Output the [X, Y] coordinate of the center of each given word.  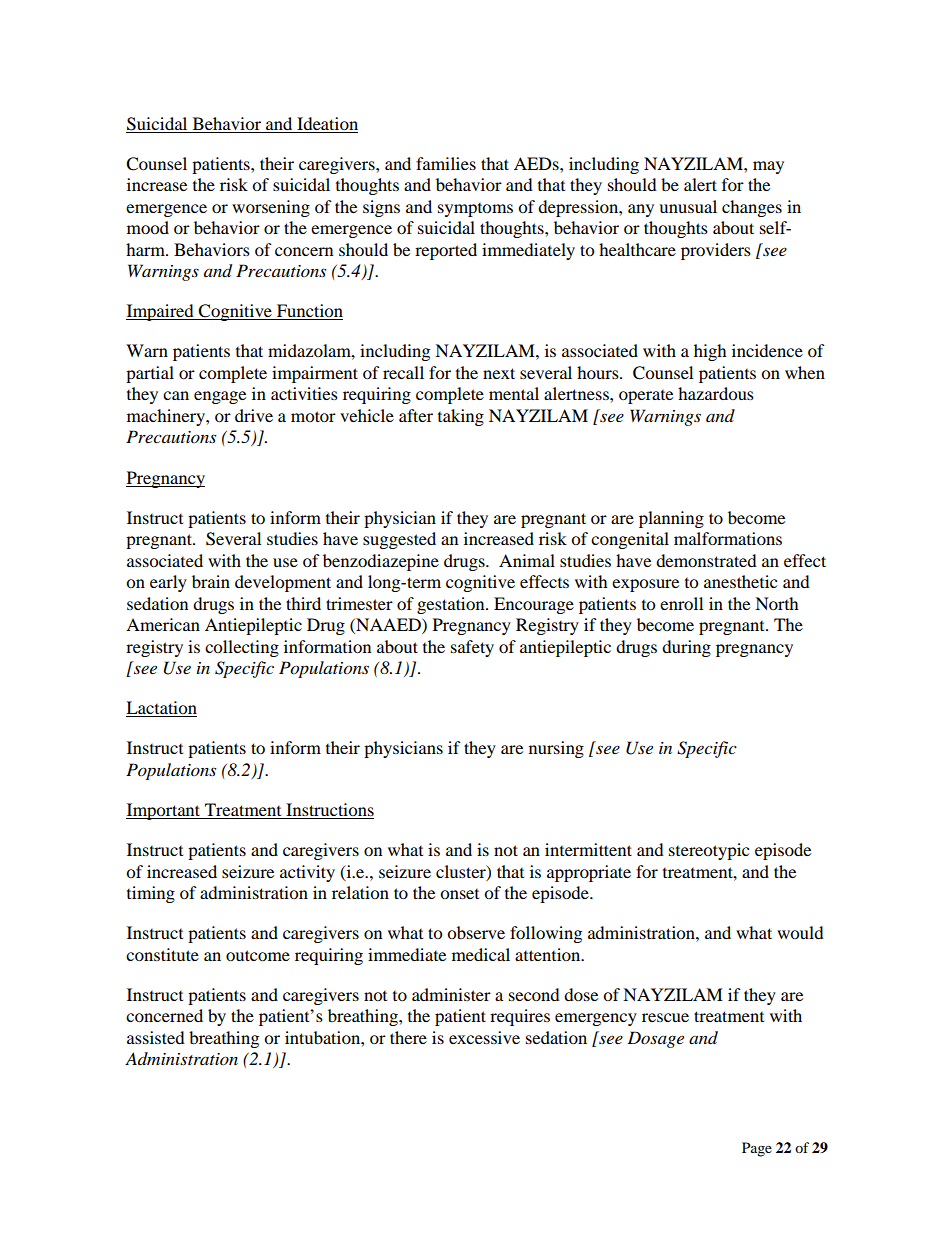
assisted [156, 1037]
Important [164, 811]
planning [671, 519]
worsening [271, 208]
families [446, 163]
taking [461, 417]
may [768, 167]
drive [254, 415]
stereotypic [709, 851]
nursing [556, 749]
